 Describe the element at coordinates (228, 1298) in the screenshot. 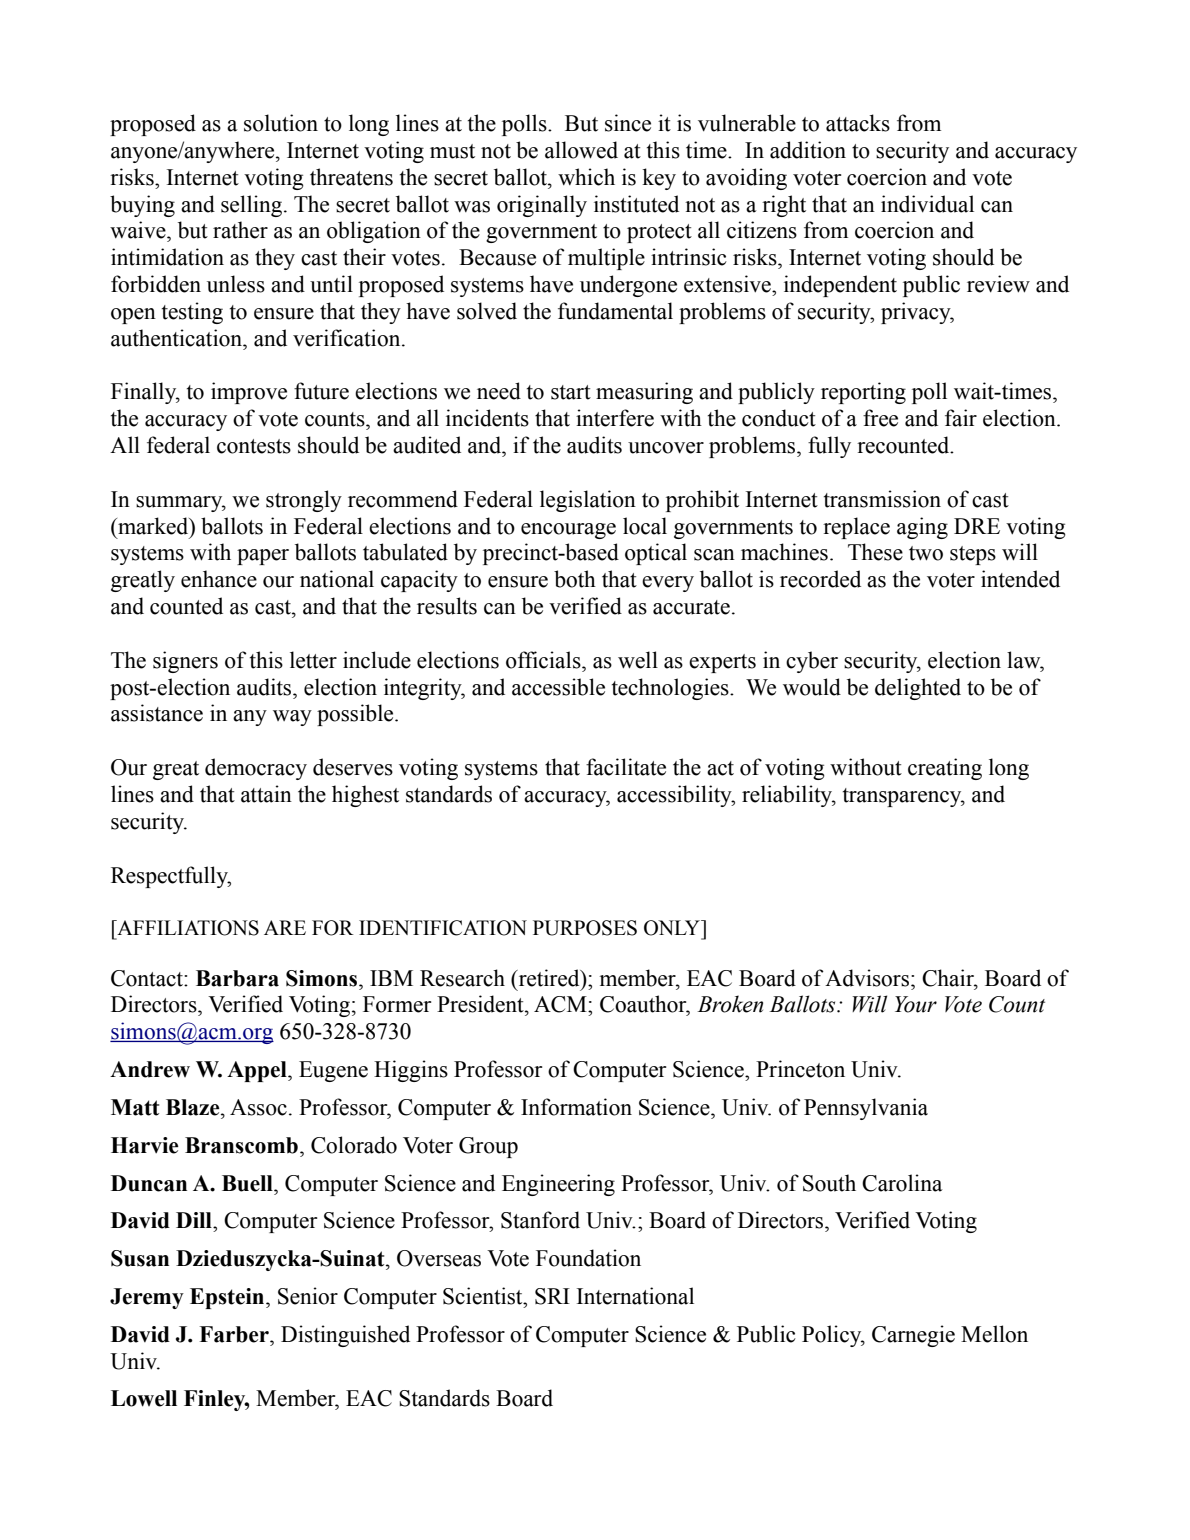

I see `Epstein` at that location.
